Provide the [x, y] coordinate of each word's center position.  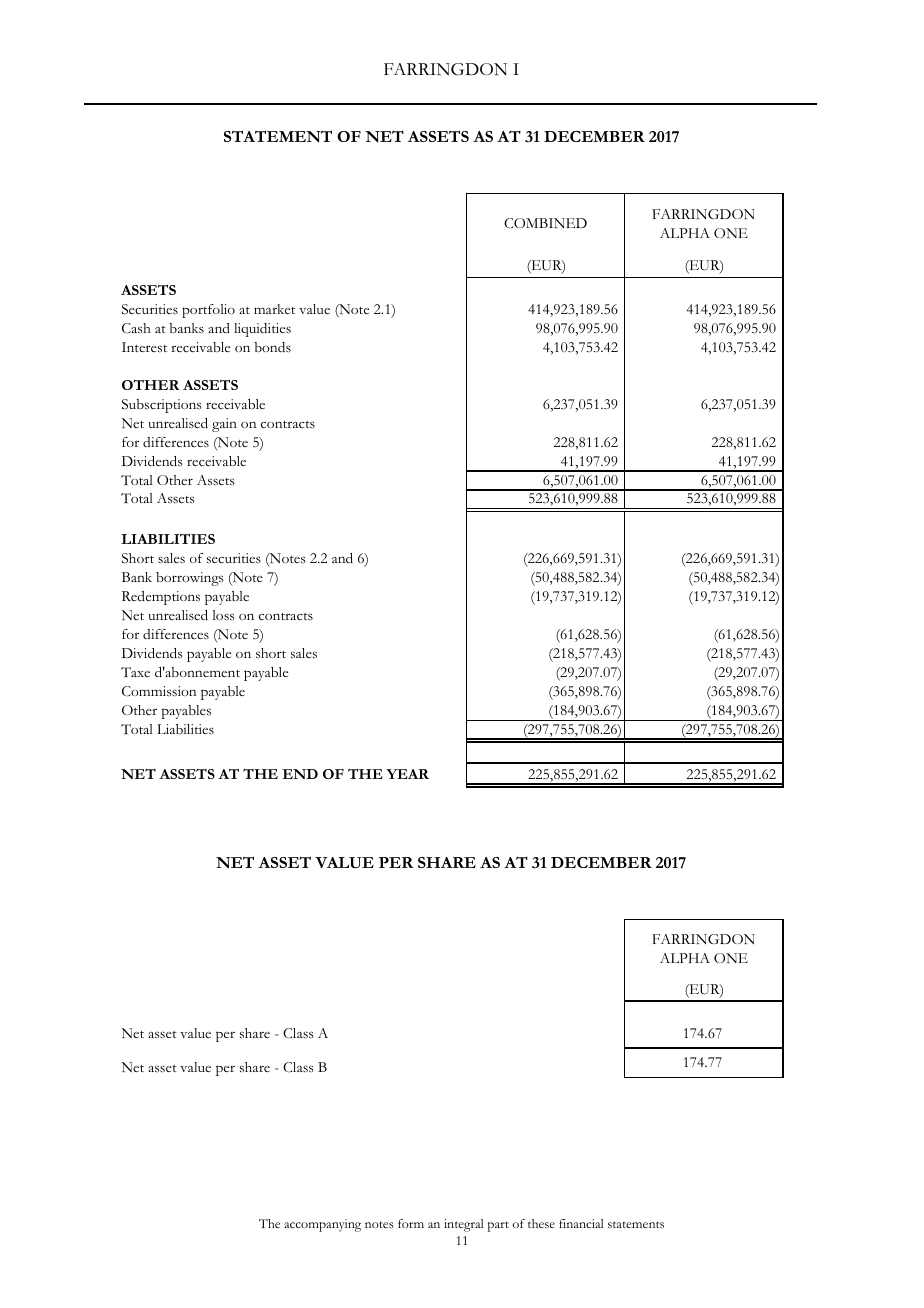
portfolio [208, 311]
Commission [159, 691]
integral [463, 1225]
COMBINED [545, 223]
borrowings [189, 579]
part [498, 1226]
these [541, 1223]
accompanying [322, 1225]
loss [223, 615]
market [274, 309]
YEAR [407, 774]
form [411, 1223]
